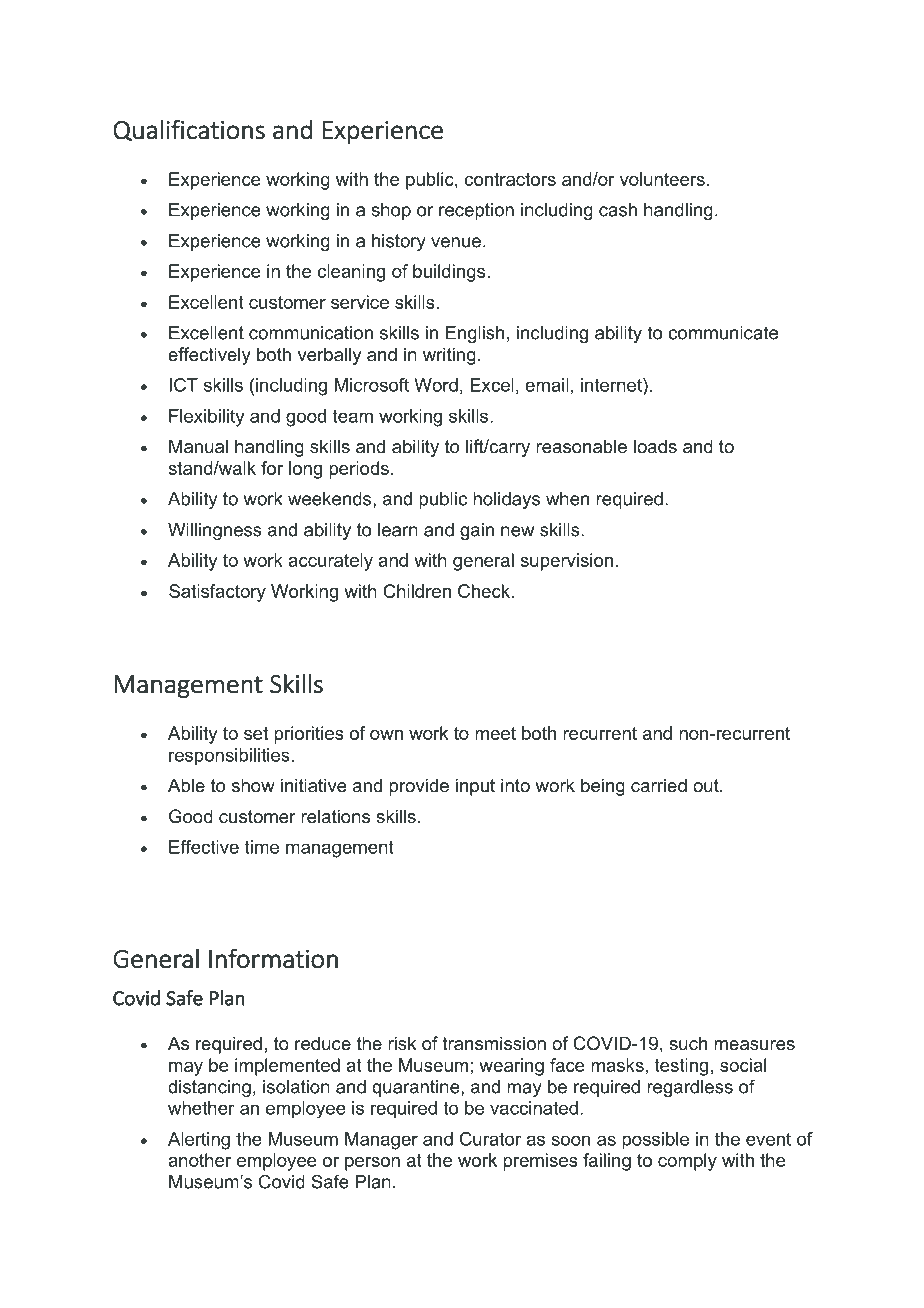  Describe the element at coordinates (662, 179) in the screenshot. I see `volunteers` at that location.
